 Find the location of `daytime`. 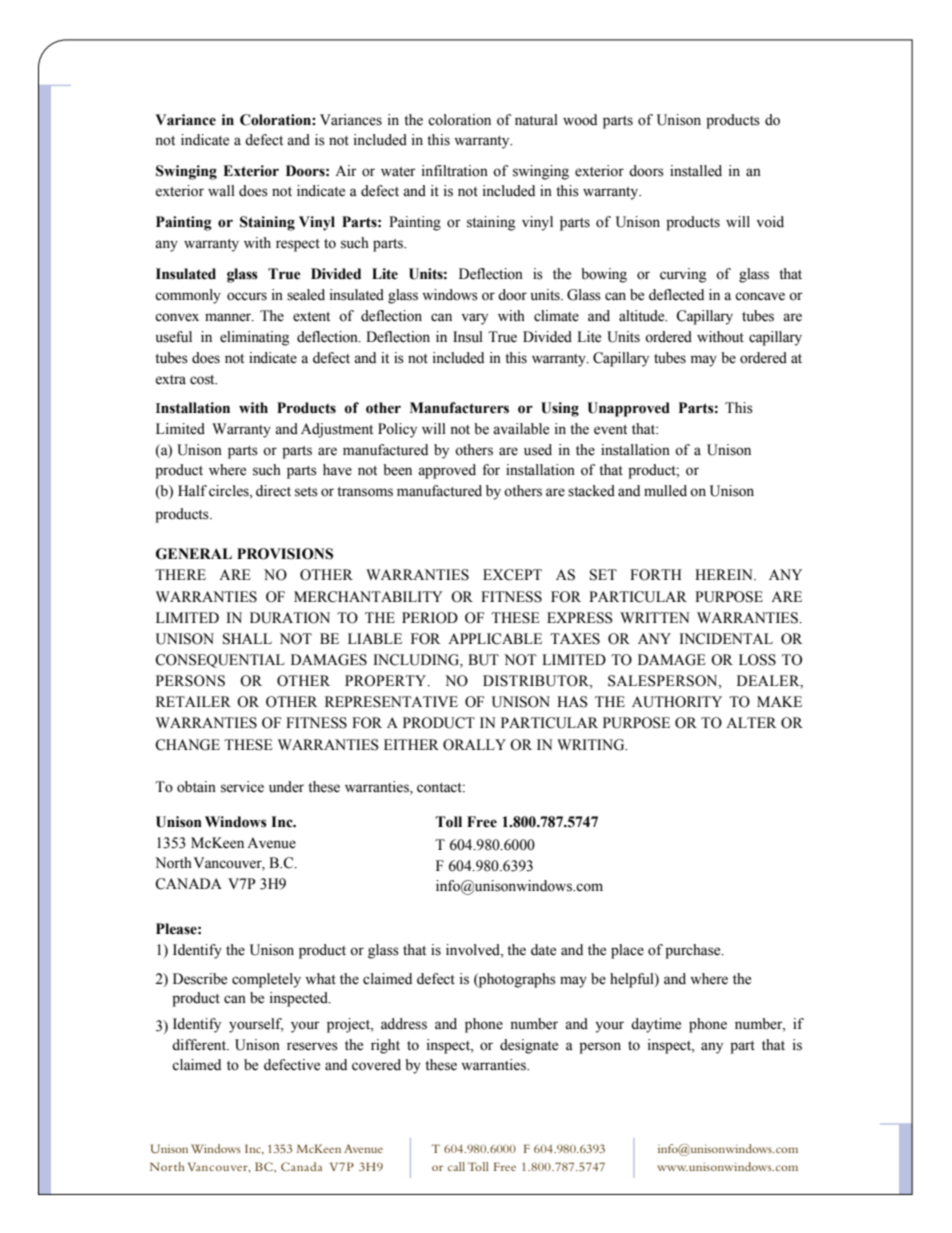

daytime is located at coordinates (656, 1025).
